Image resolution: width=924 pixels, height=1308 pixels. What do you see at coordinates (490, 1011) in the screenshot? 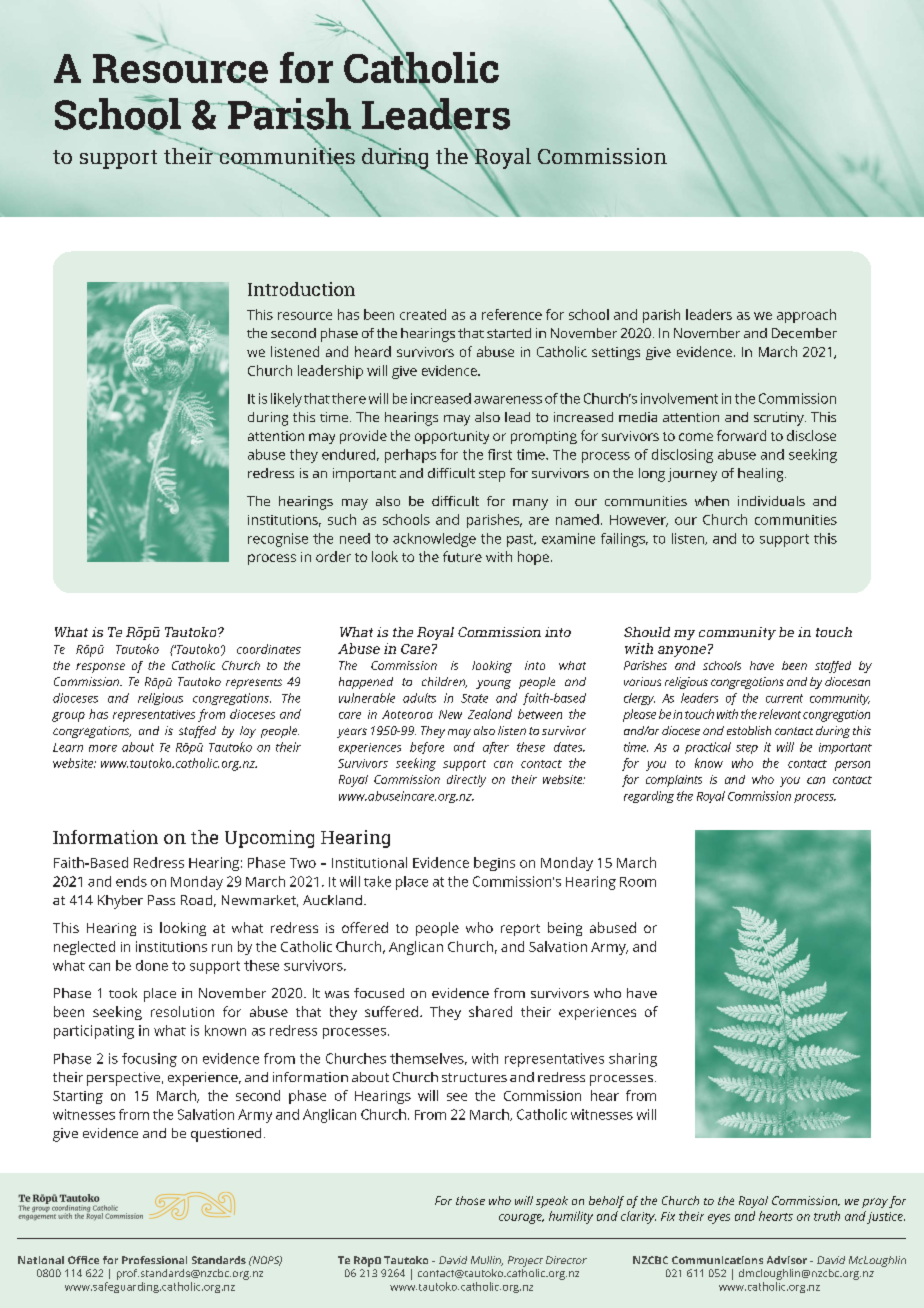
I see `shared` at bounding box center [490, 1011].
